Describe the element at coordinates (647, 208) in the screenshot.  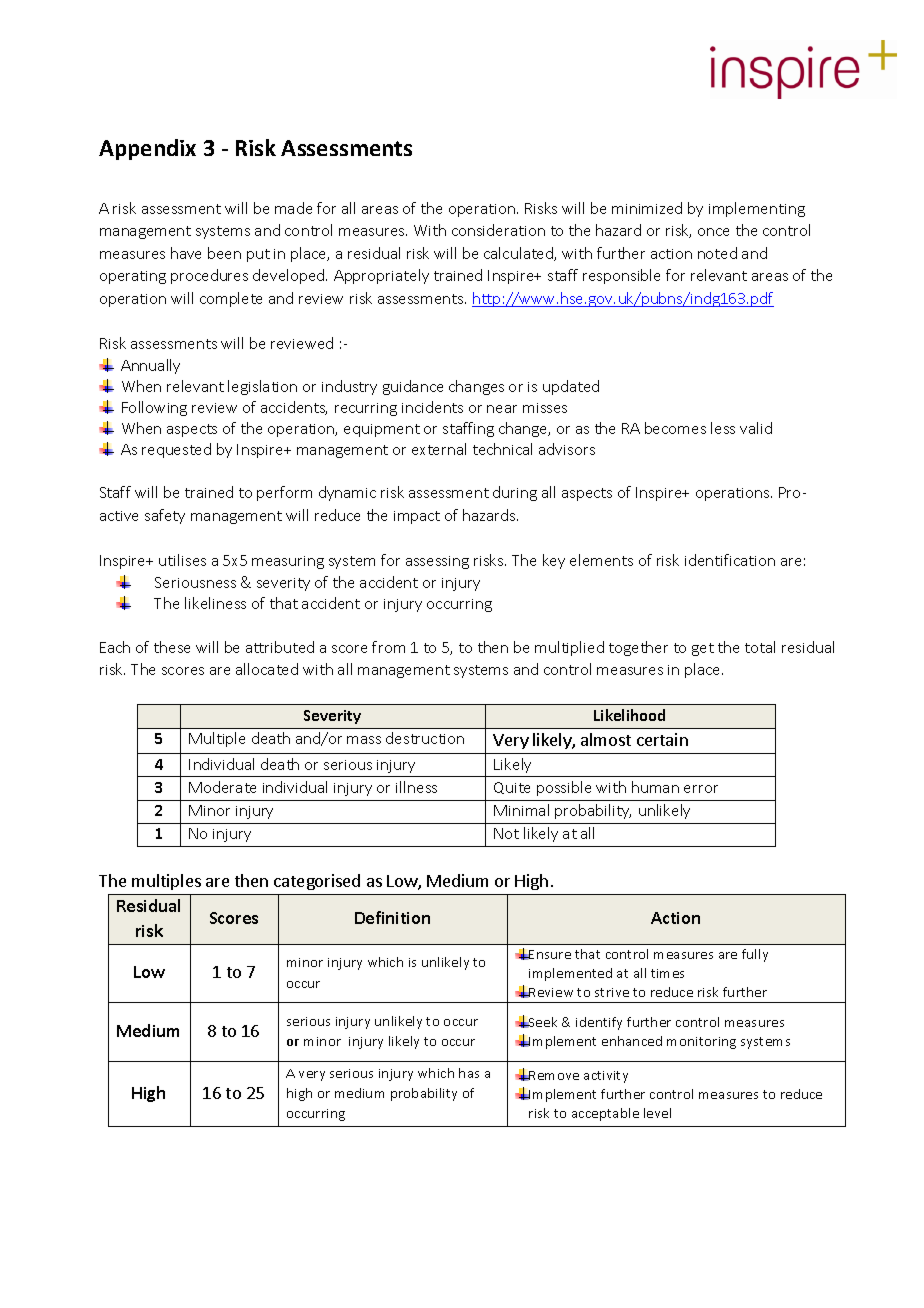
I see `minimized` at that location.
